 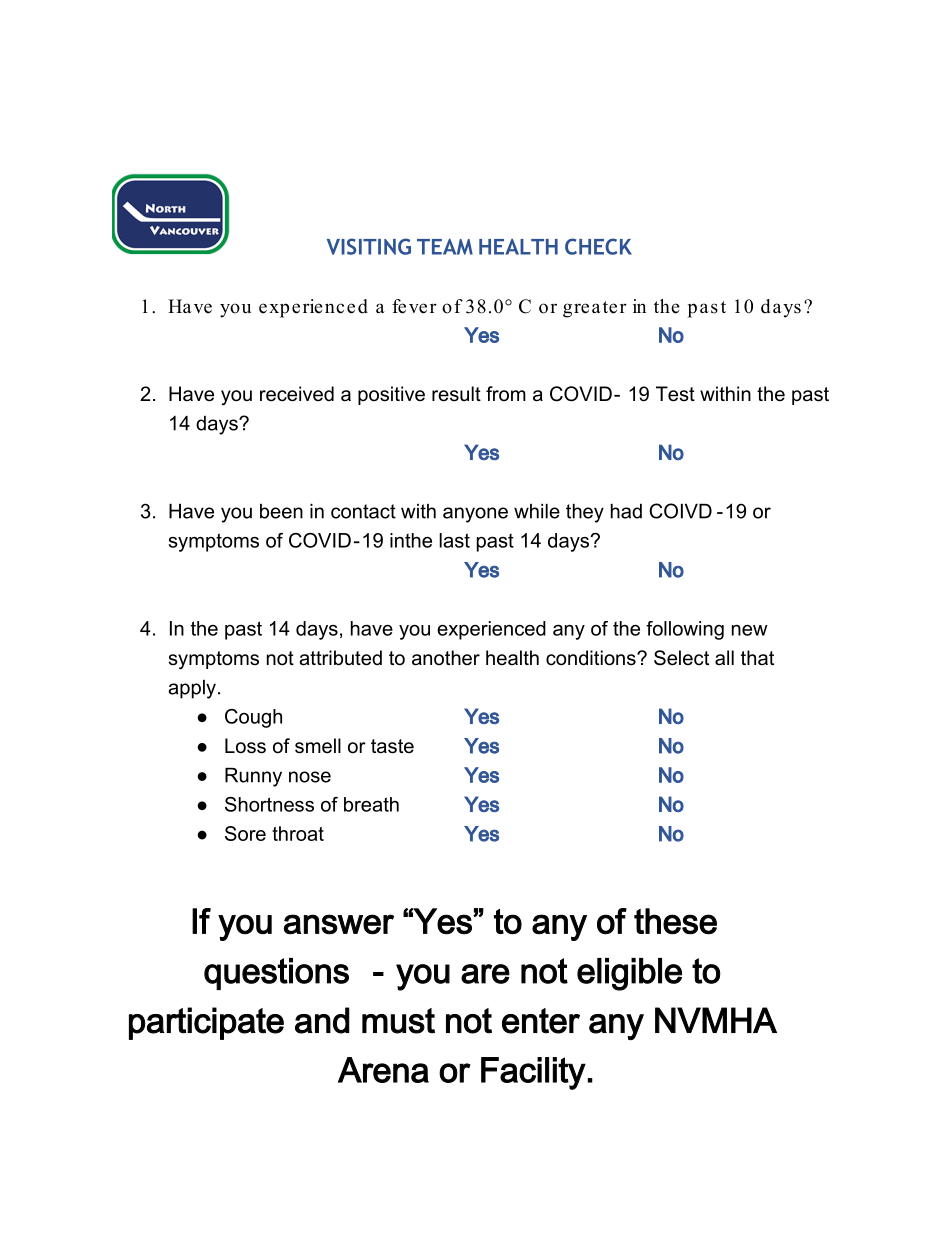 What do you see at coordinates (626, 511) in the screenshot?
I see `had` at bounding box center [626, 511].
